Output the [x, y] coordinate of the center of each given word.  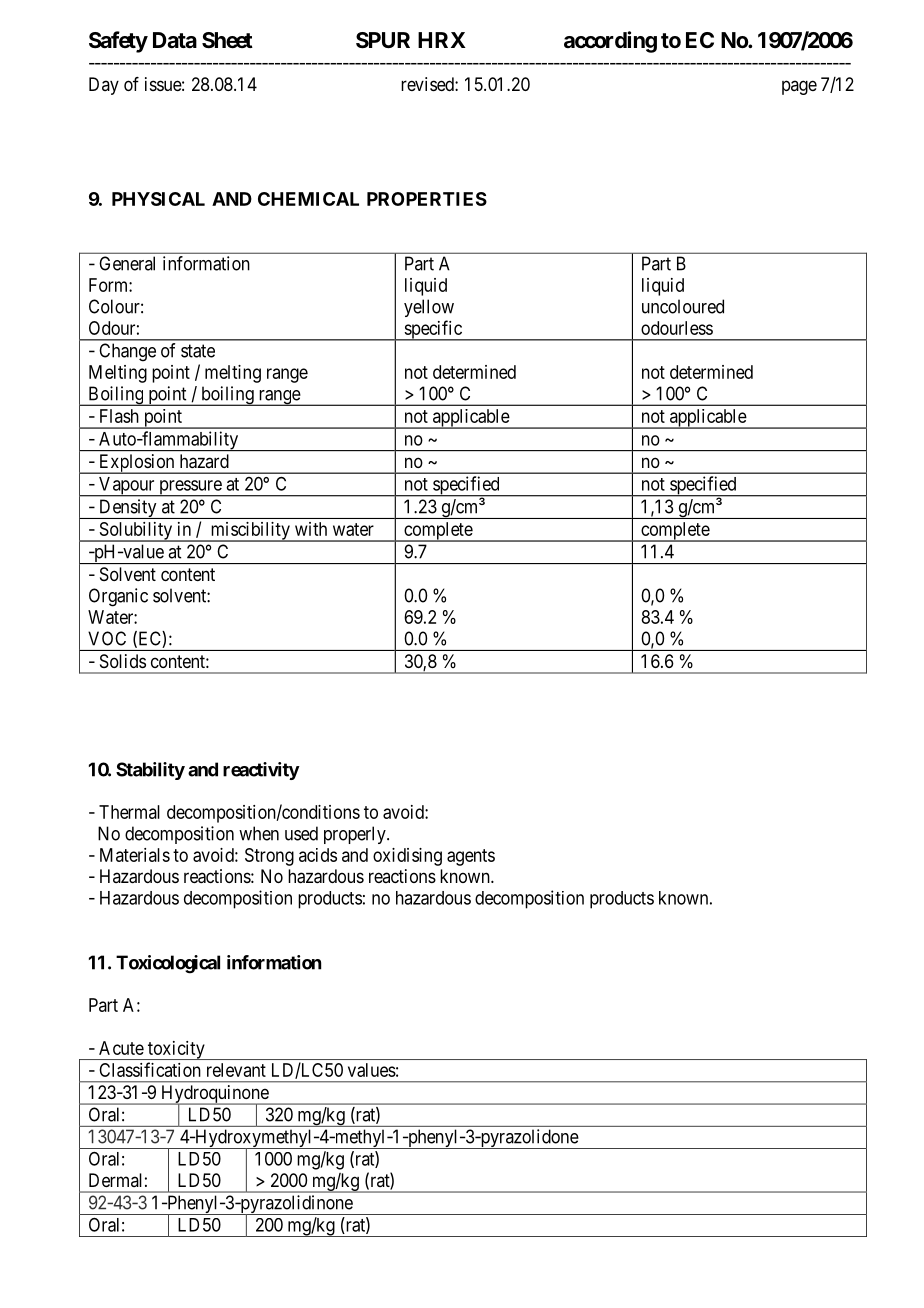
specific [433, 330]
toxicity [176, 1050]
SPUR [383, 40]
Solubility [136, 532]
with [311, 529]
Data [175, 40]
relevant [236, 1070]
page [799, 87]
